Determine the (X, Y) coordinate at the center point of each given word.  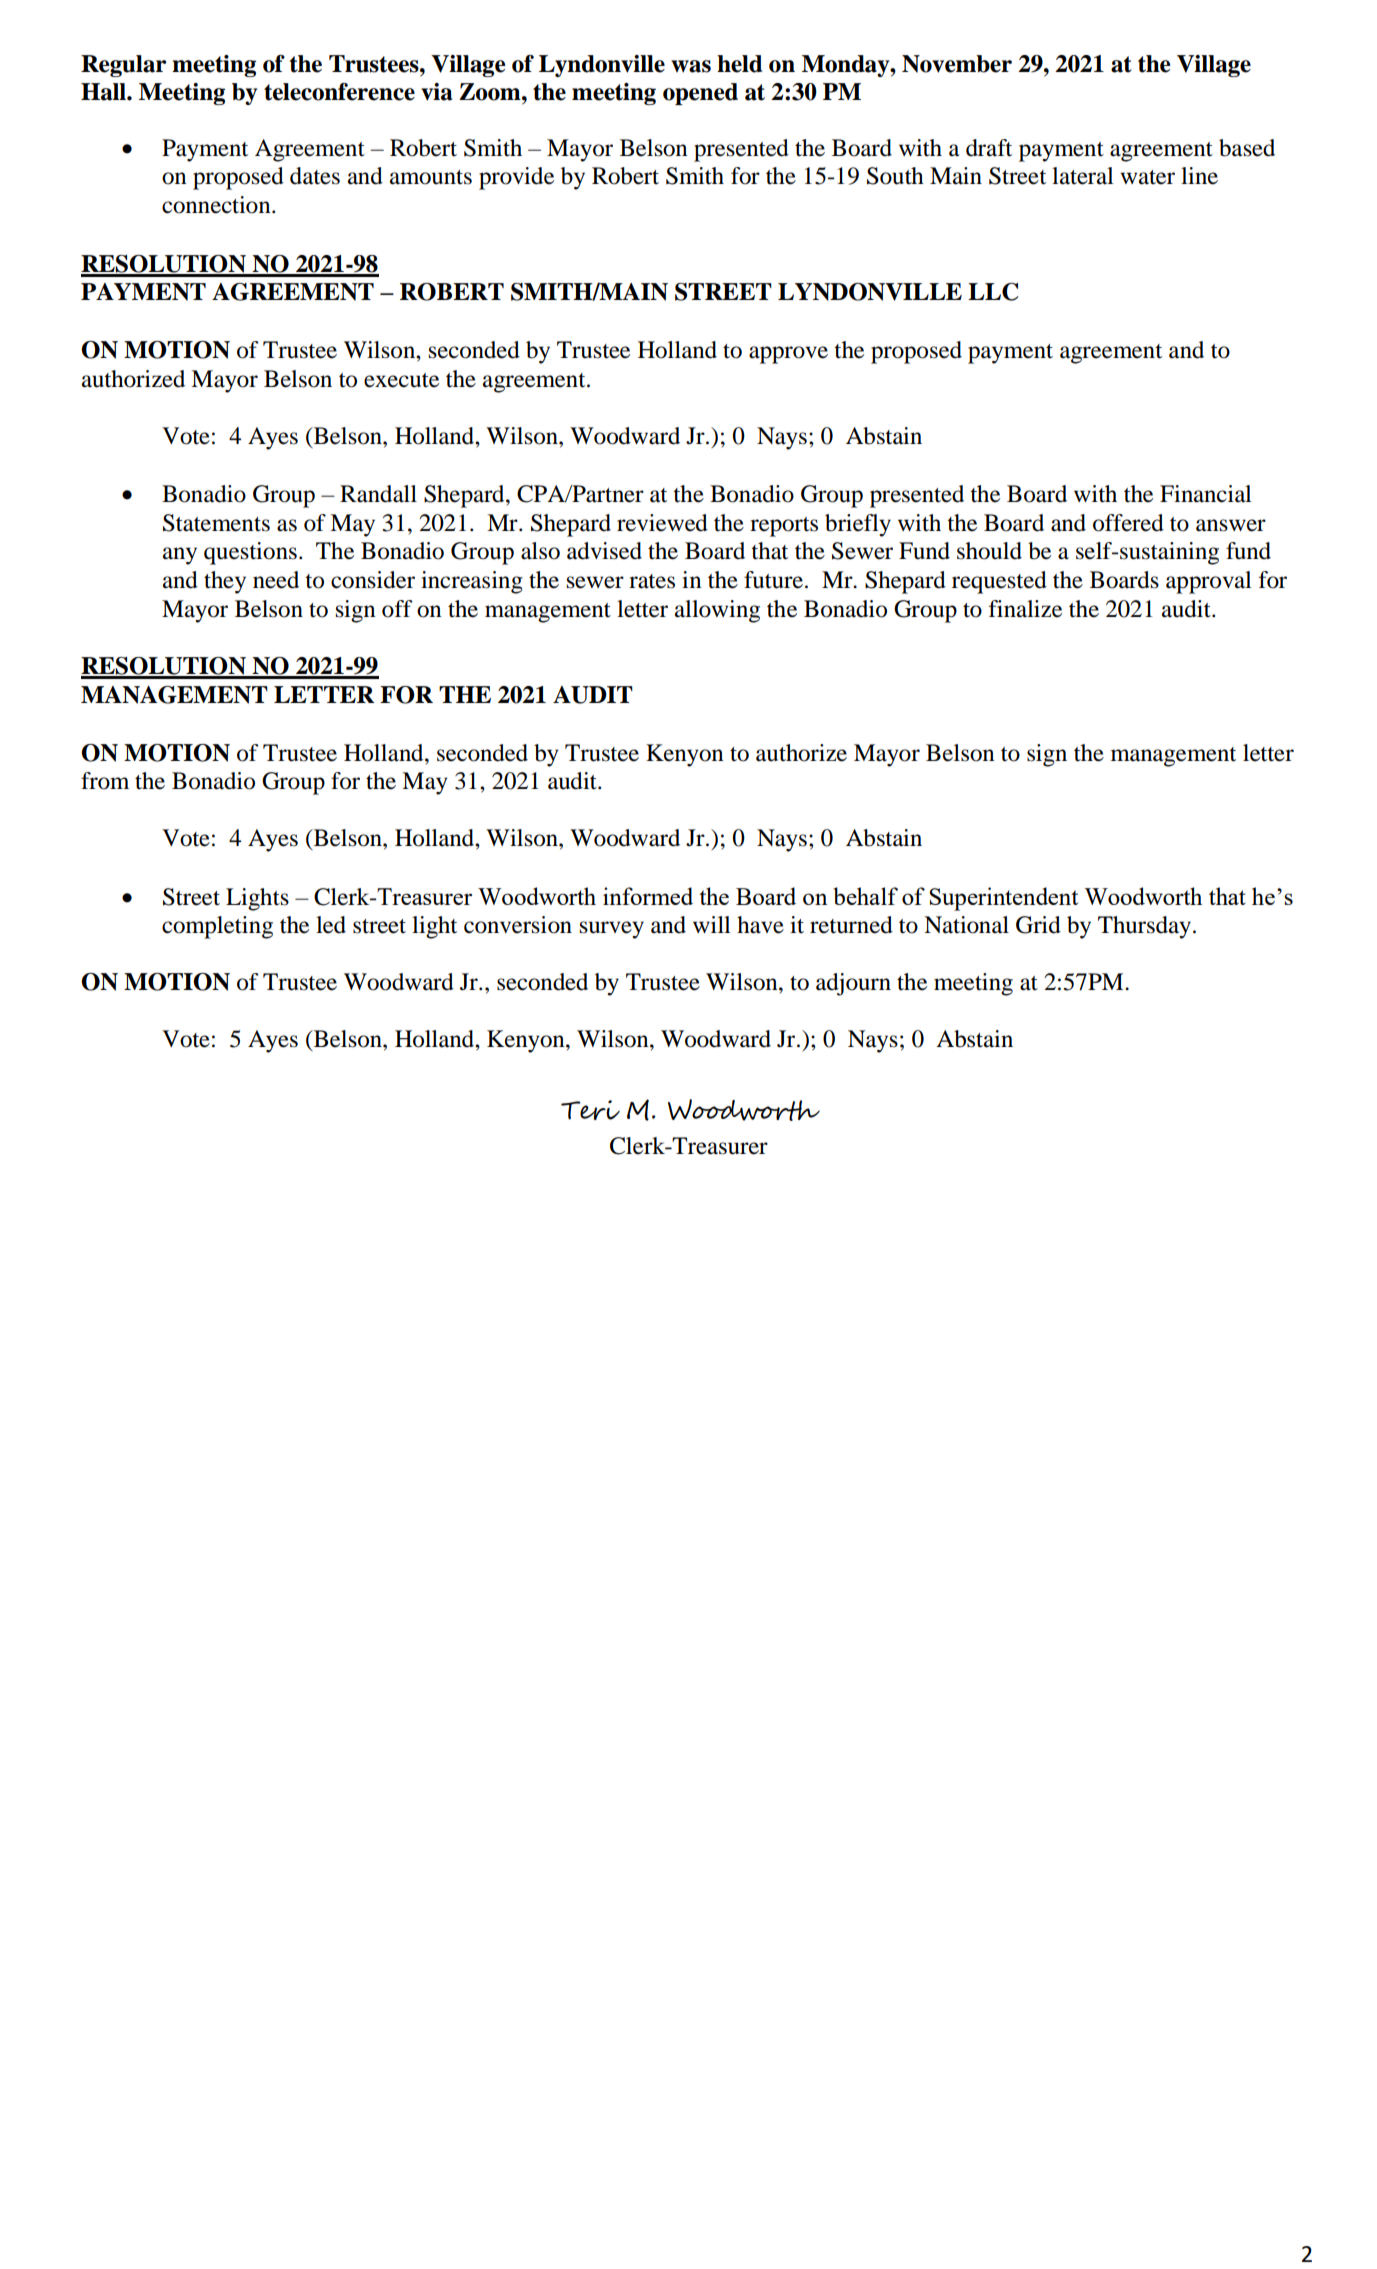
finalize (1025, 609)
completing (217, 927)
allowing (717, 611)
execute (401, 380)
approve (788, 355)
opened (700, 94)
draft (989, 148)
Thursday (1144, 927)
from (105, 781)
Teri (590, 1110)
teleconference (339, 92)
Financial (1205, 494)
